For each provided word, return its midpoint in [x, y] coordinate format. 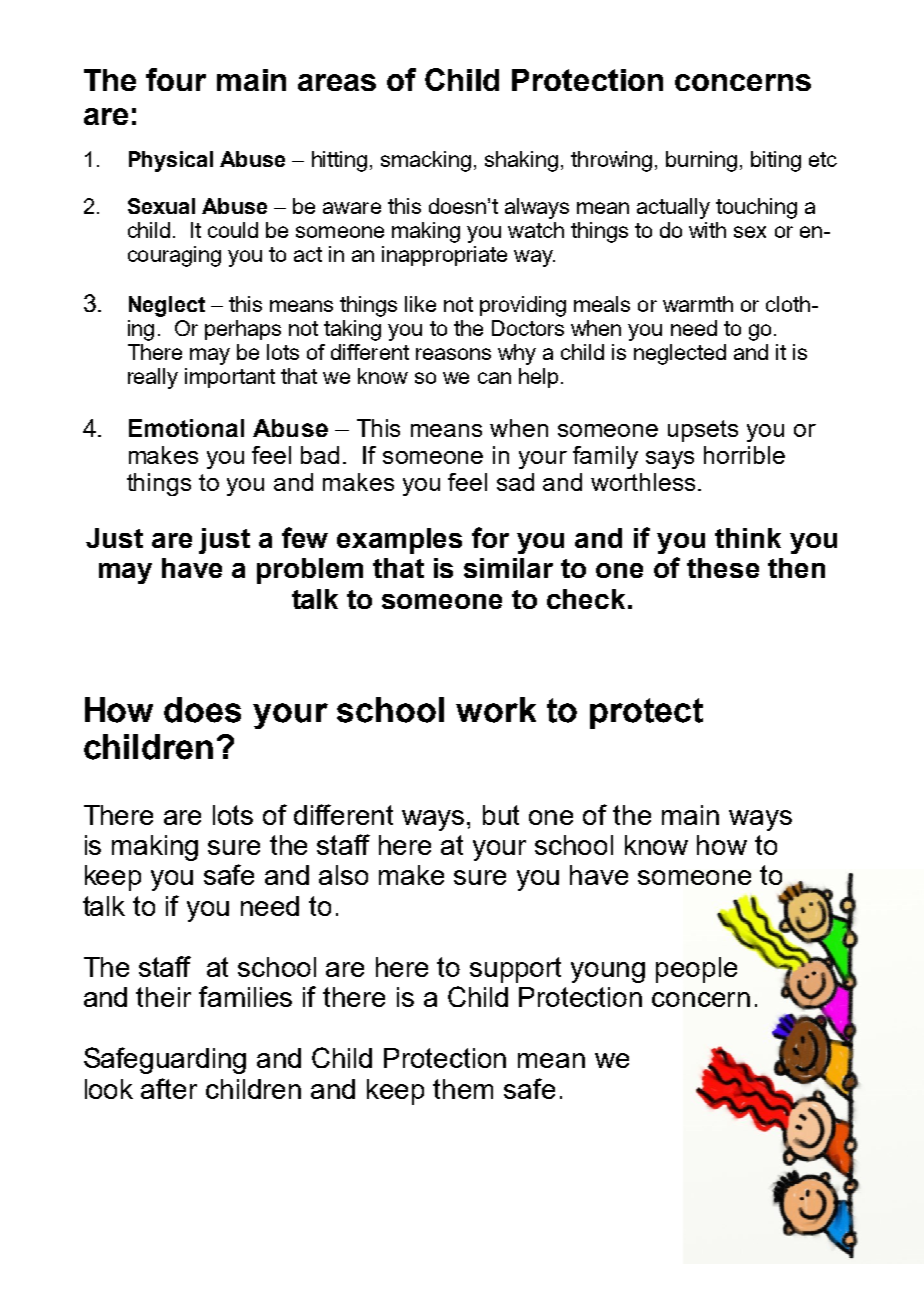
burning [701, 161]
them [463, 1089]
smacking [426, 161]
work [496, 710]
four [176, 79]
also [343, 875]
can [494, 378]
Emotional [186, 428]
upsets [703, 431]
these [723, 568]
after [169, 1088]
